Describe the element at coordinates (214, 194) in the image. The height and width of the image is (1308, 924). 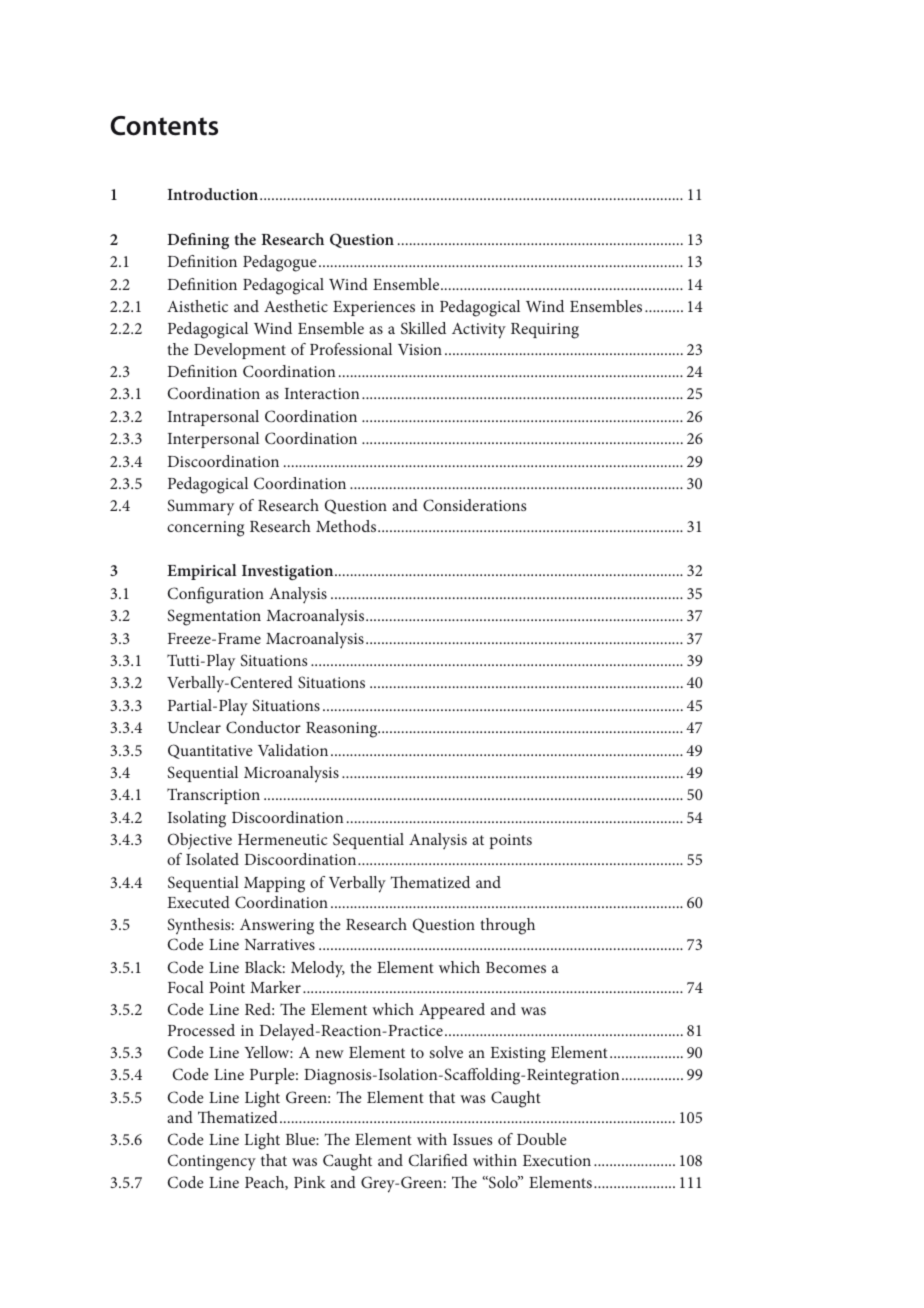
I see `Introduction` at that location.
